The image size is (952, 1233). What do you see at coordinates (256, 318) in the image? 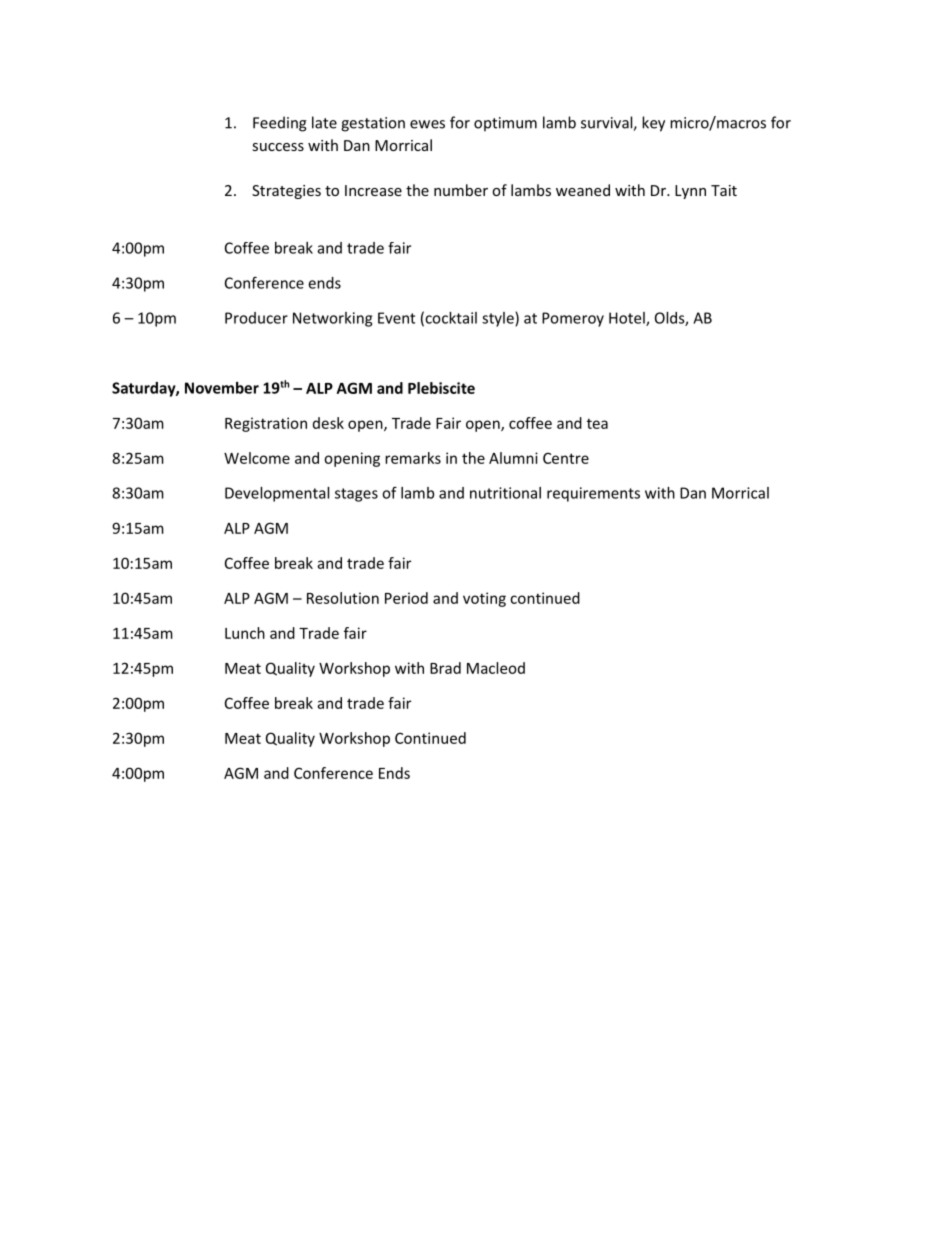
I see `Producer` at bounding box center [256, 318].
